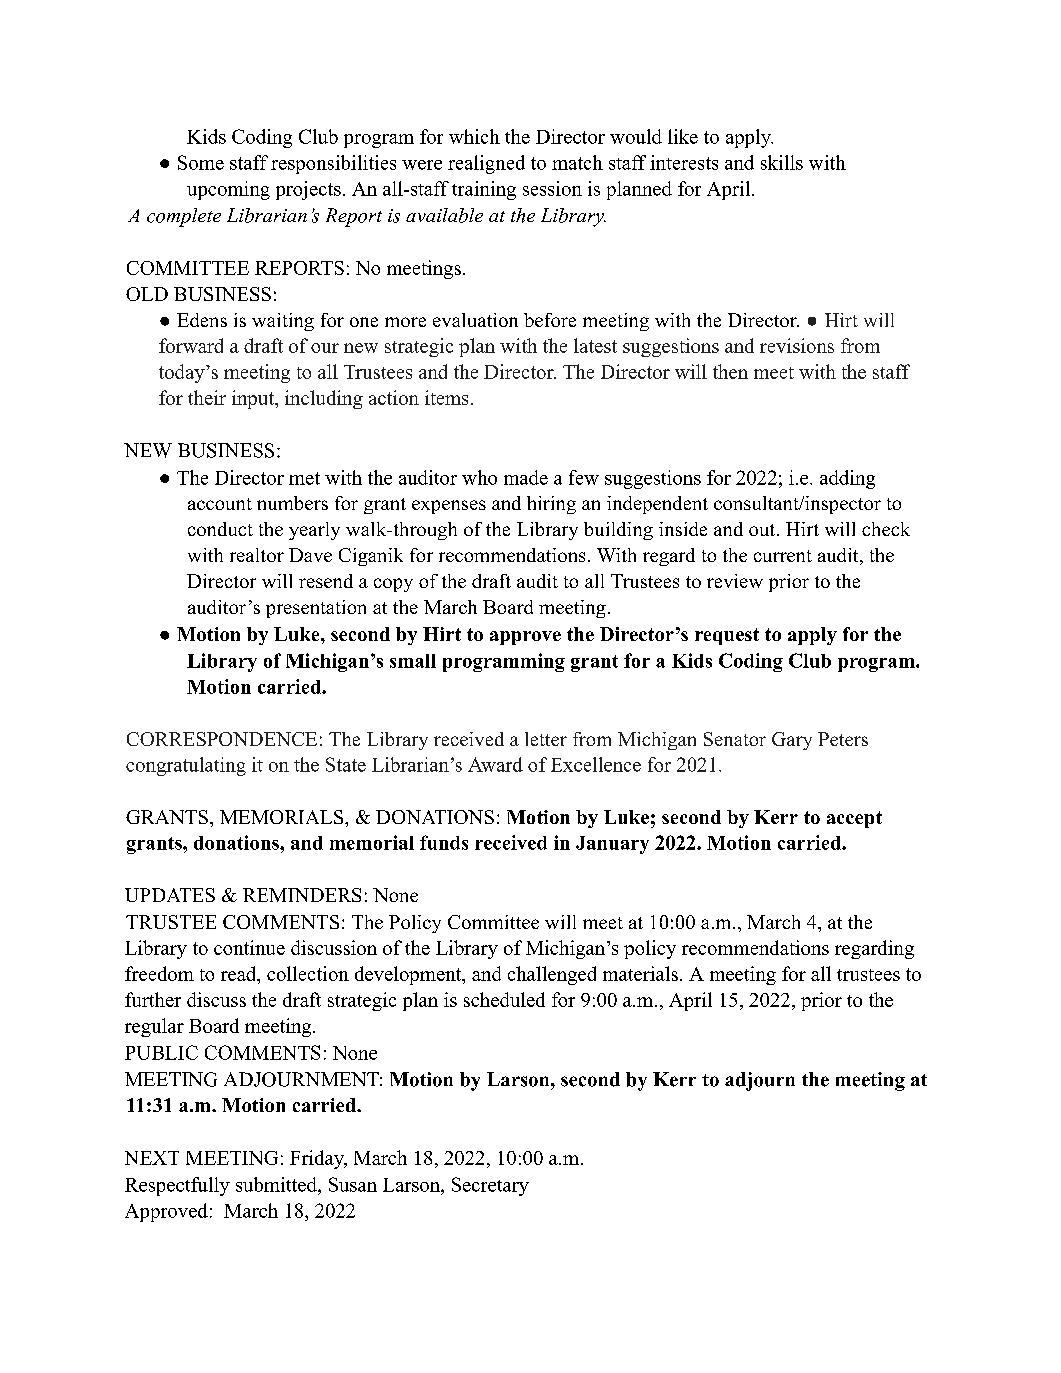  Describe the element at coordinates (444, 842) in the screenshot. I see `funds` at that location.
